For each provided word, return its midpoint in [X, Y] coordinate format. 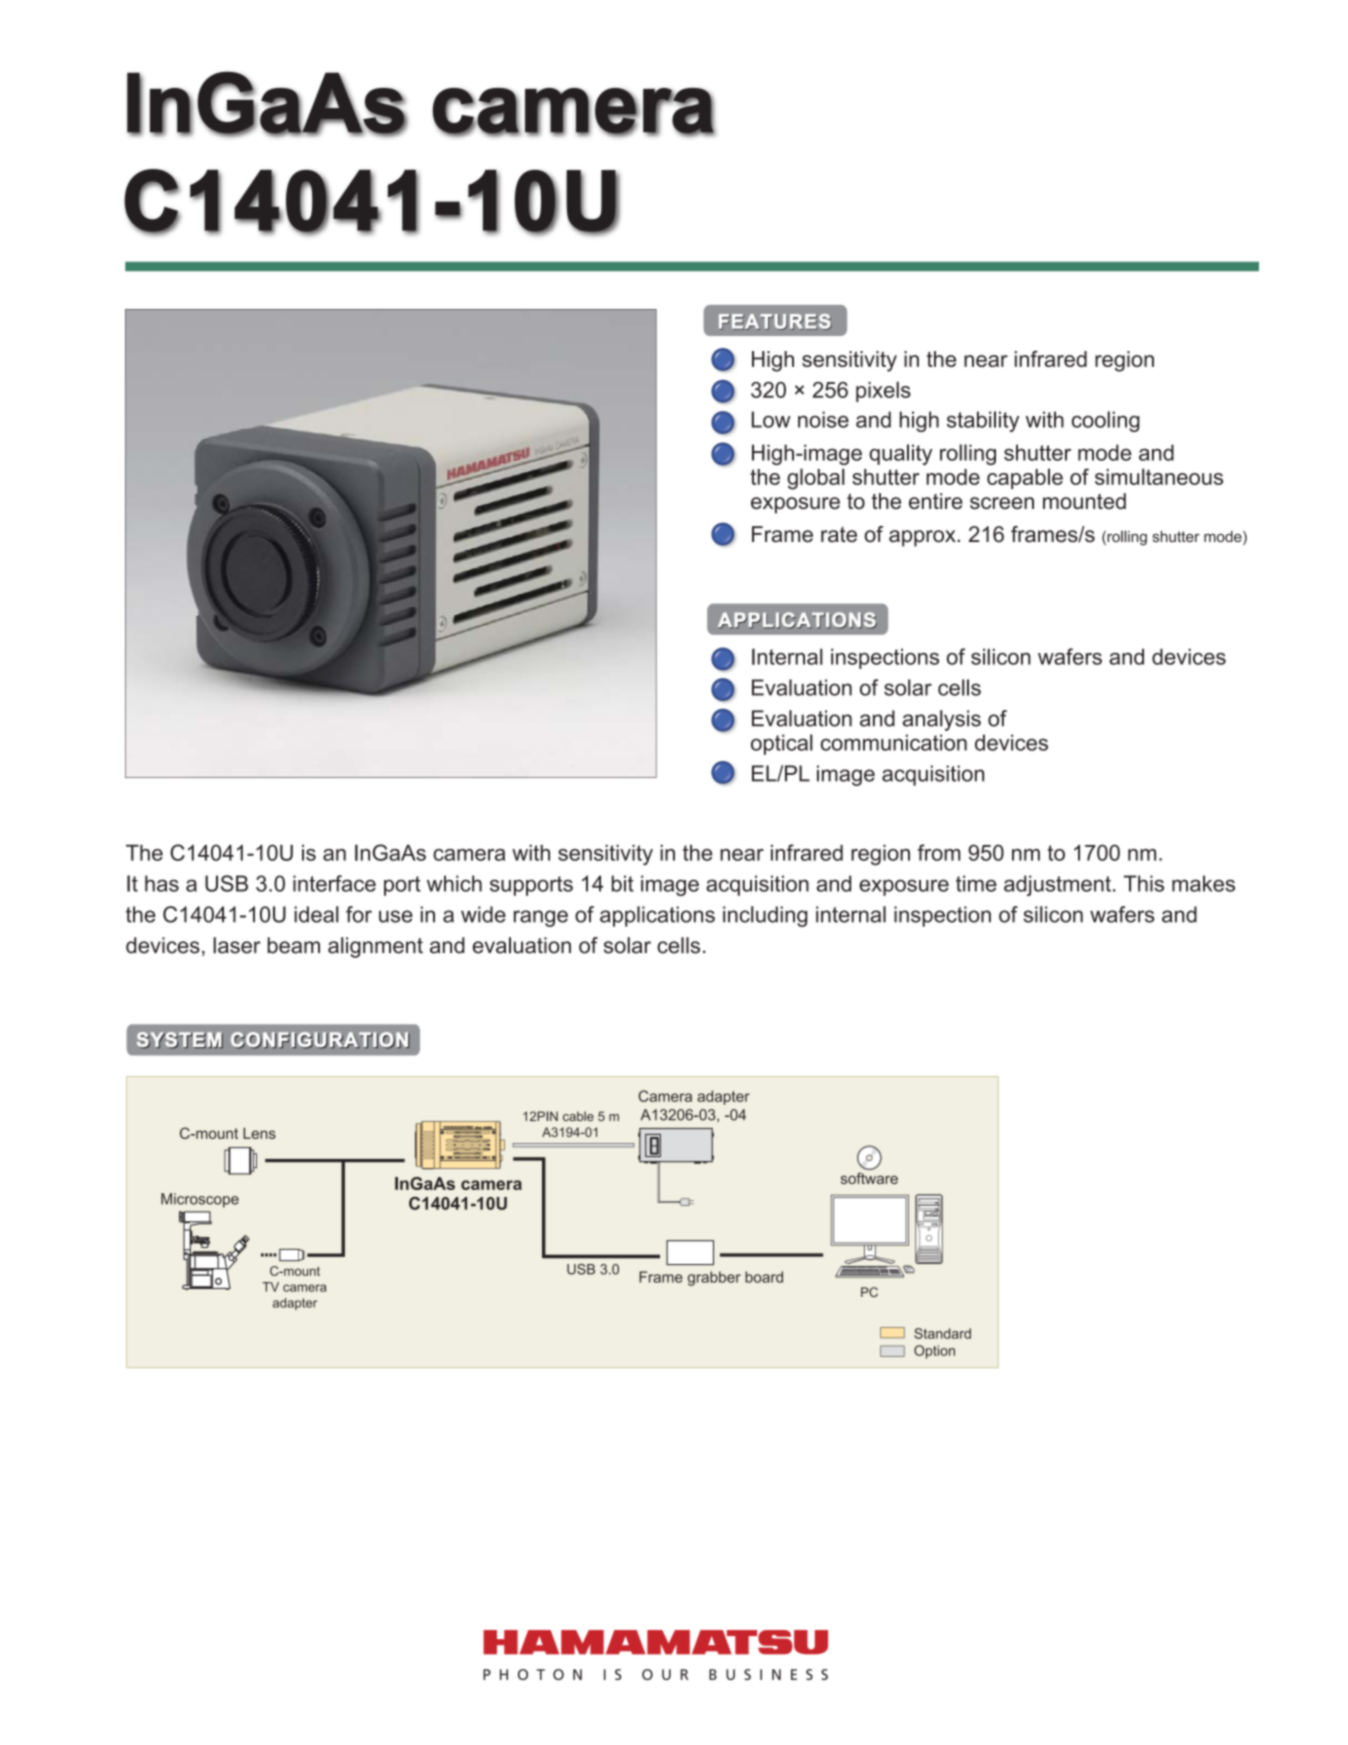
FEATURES [775, 322]
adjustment [1057, 885]
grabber [714, 1278]
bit [623, 883]
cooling [1106, 421]
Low [771, 419]
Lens [259, 1133]
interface [334, 883]
